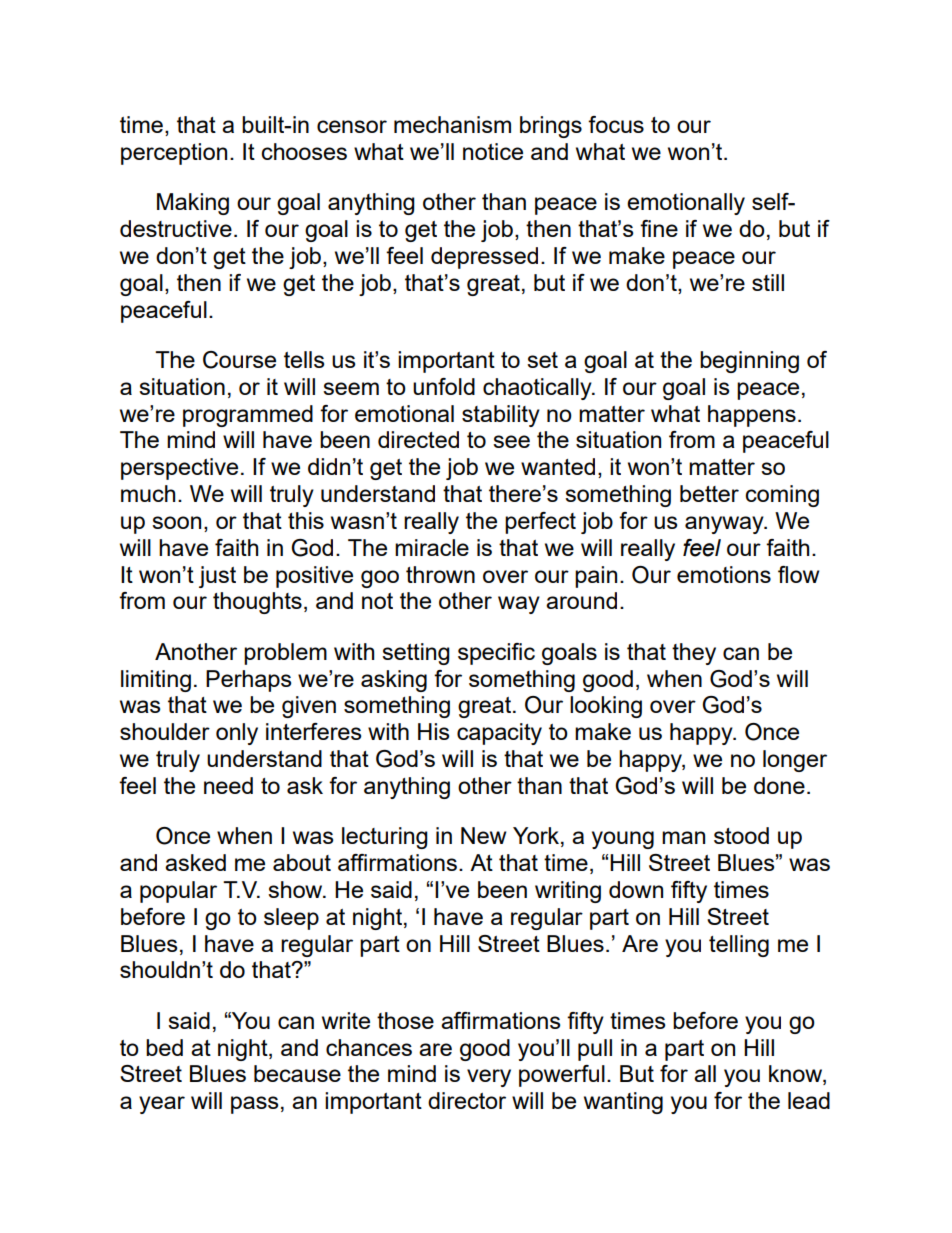 This screenshot has width=952, height=1233. What do you see at coordinates (749, 362) in the screenshot?
I see `beginning` at bounding box center [749, 362].
